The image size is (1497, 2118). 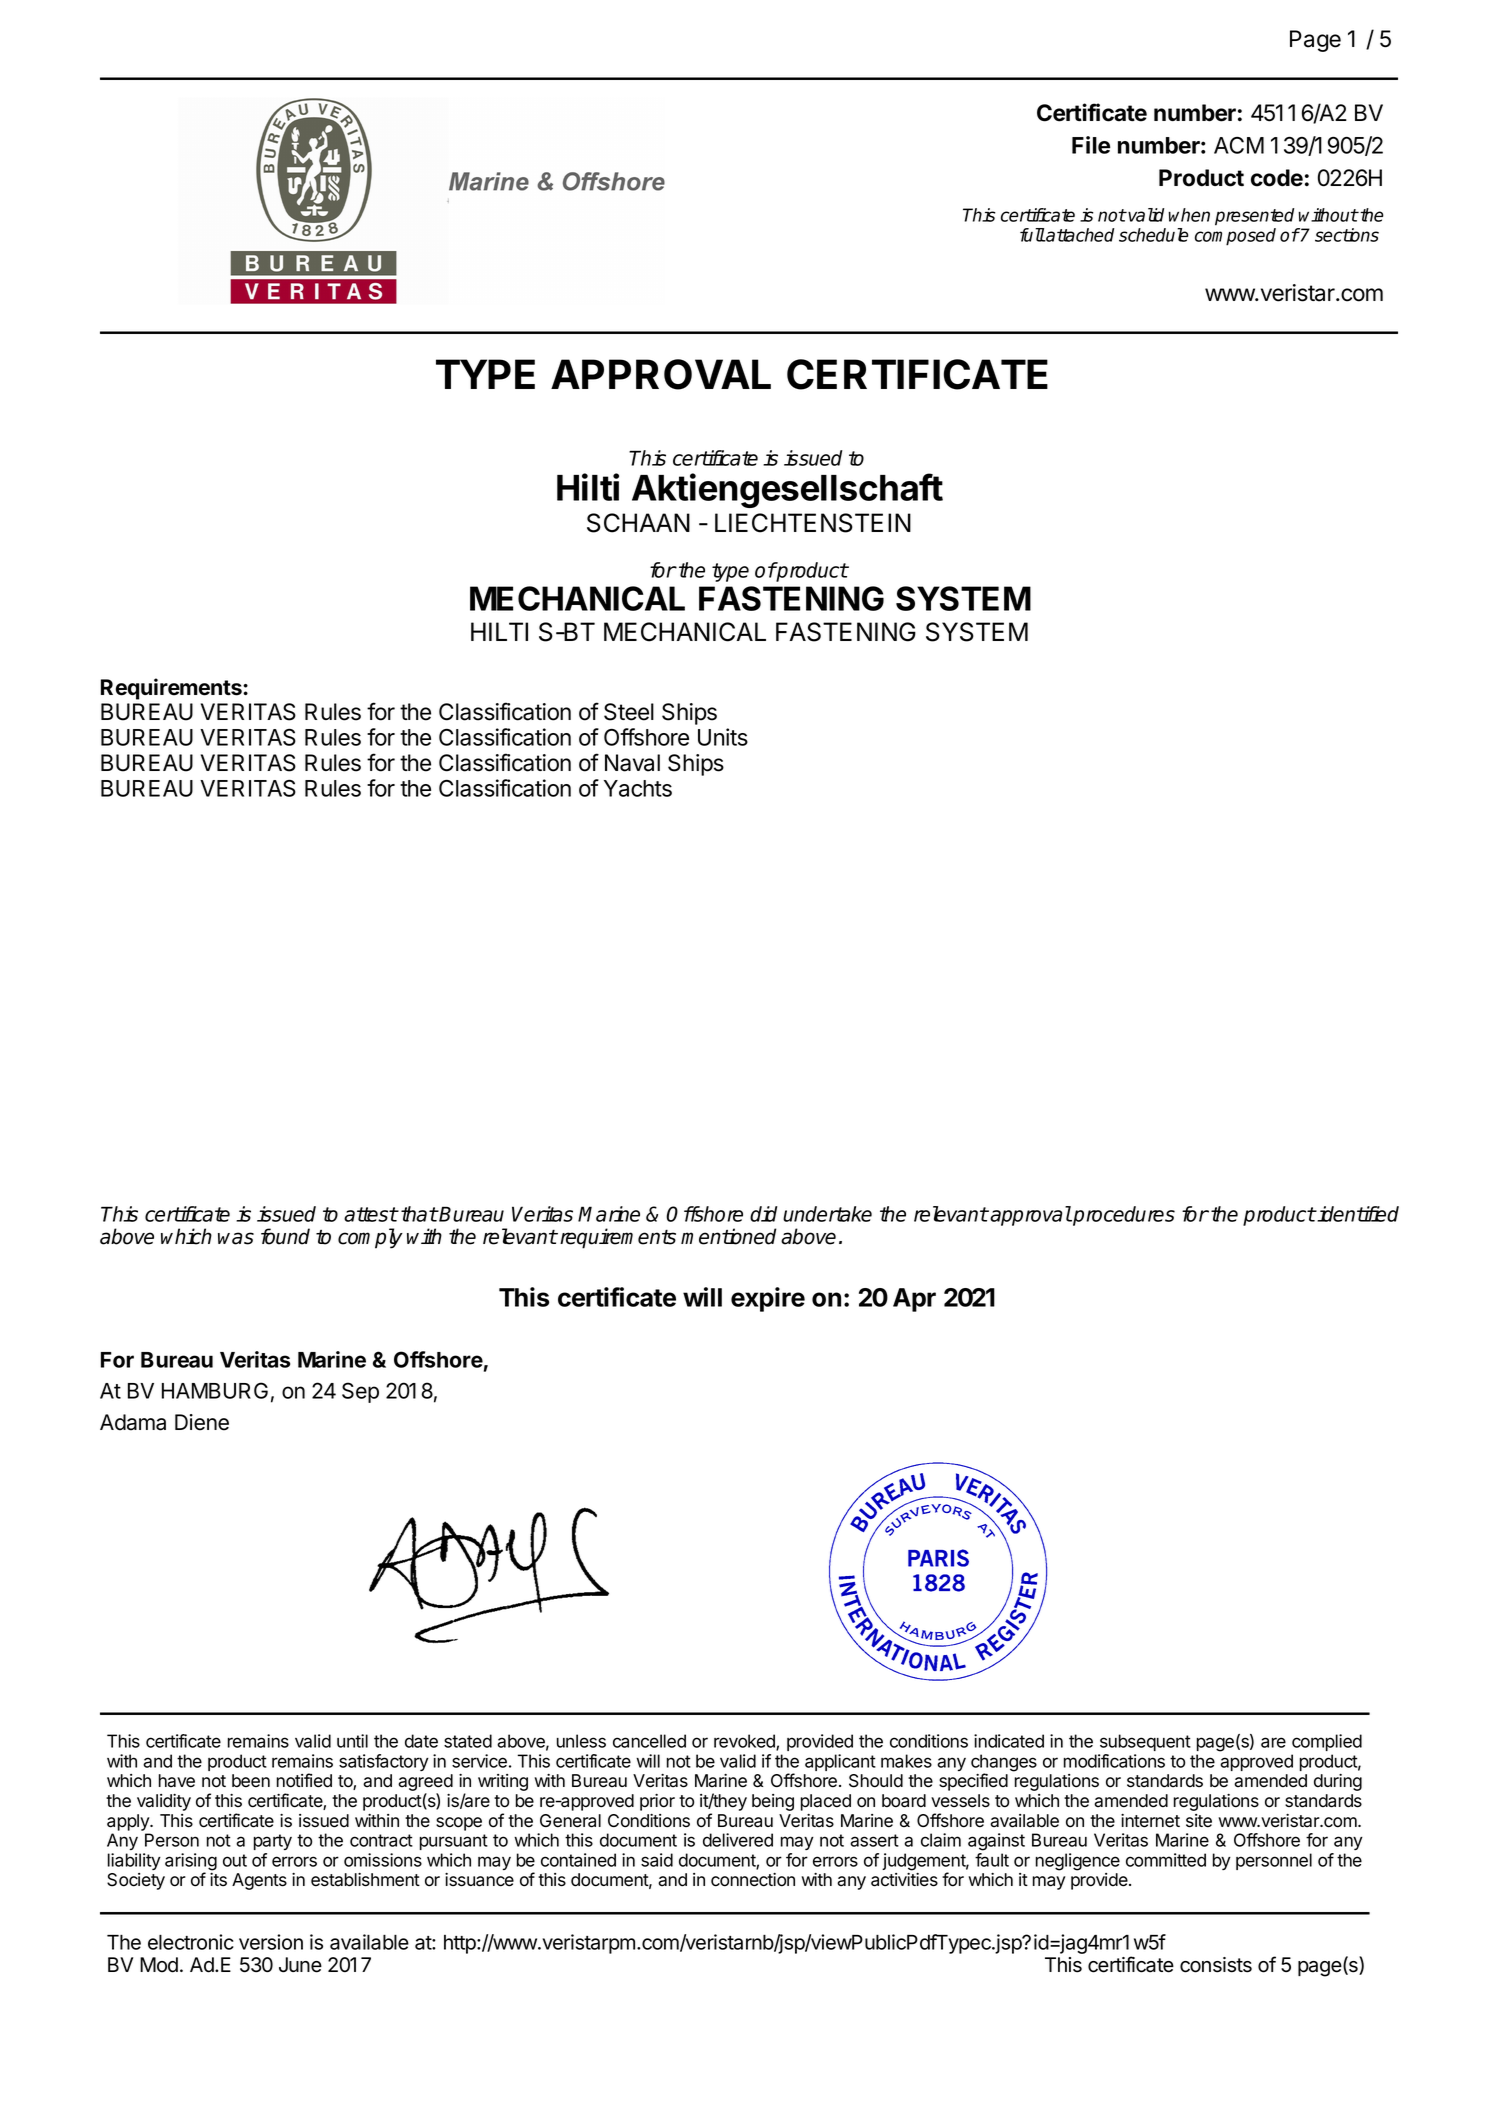 I want to click on Agents, so click(x=259, y=1881).
